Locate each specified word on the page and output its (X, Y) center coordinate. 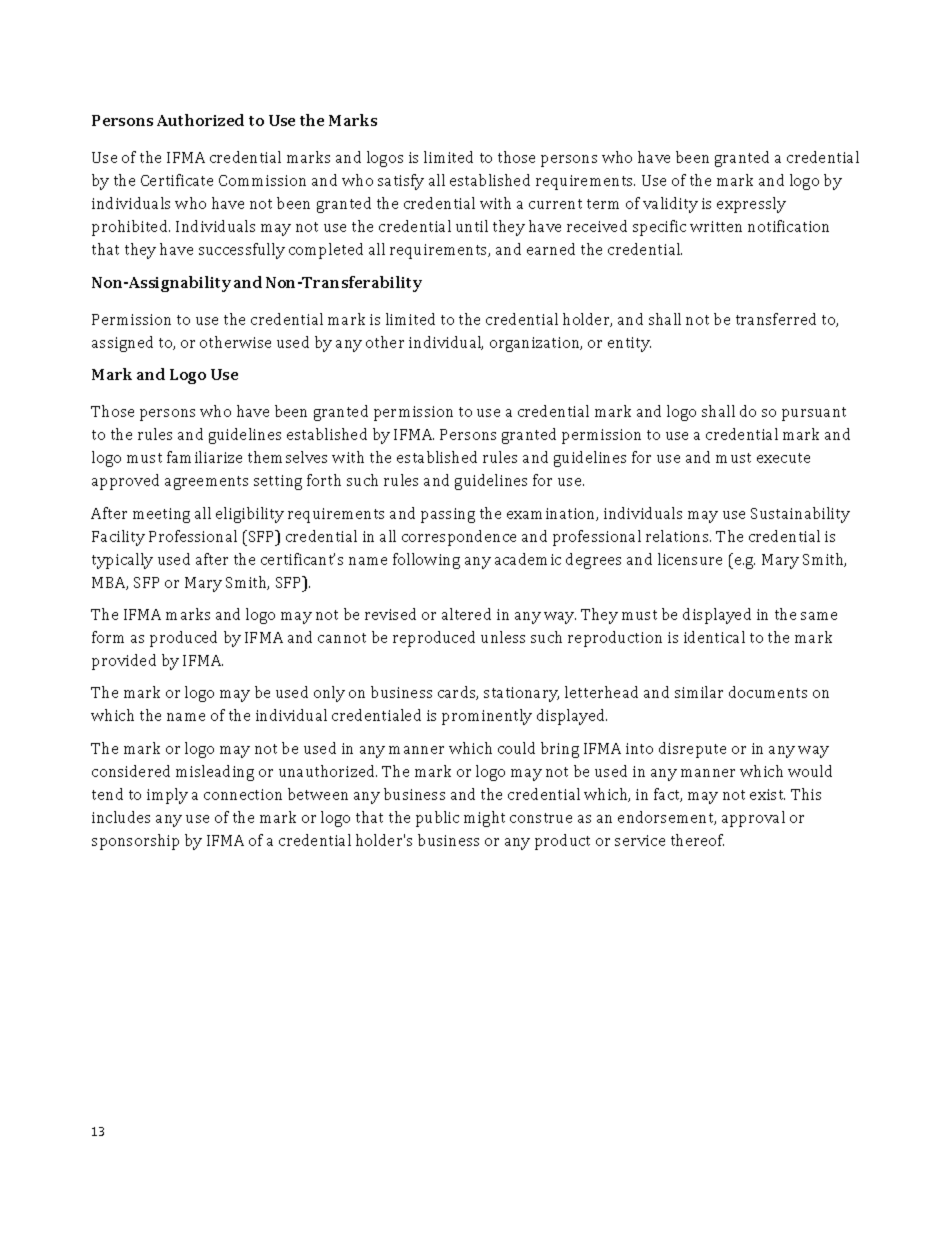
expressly (751, 205)
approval (753, 819)
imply (167, 796)
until (472, 226)
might (484, 819)
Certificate (177, 180)
